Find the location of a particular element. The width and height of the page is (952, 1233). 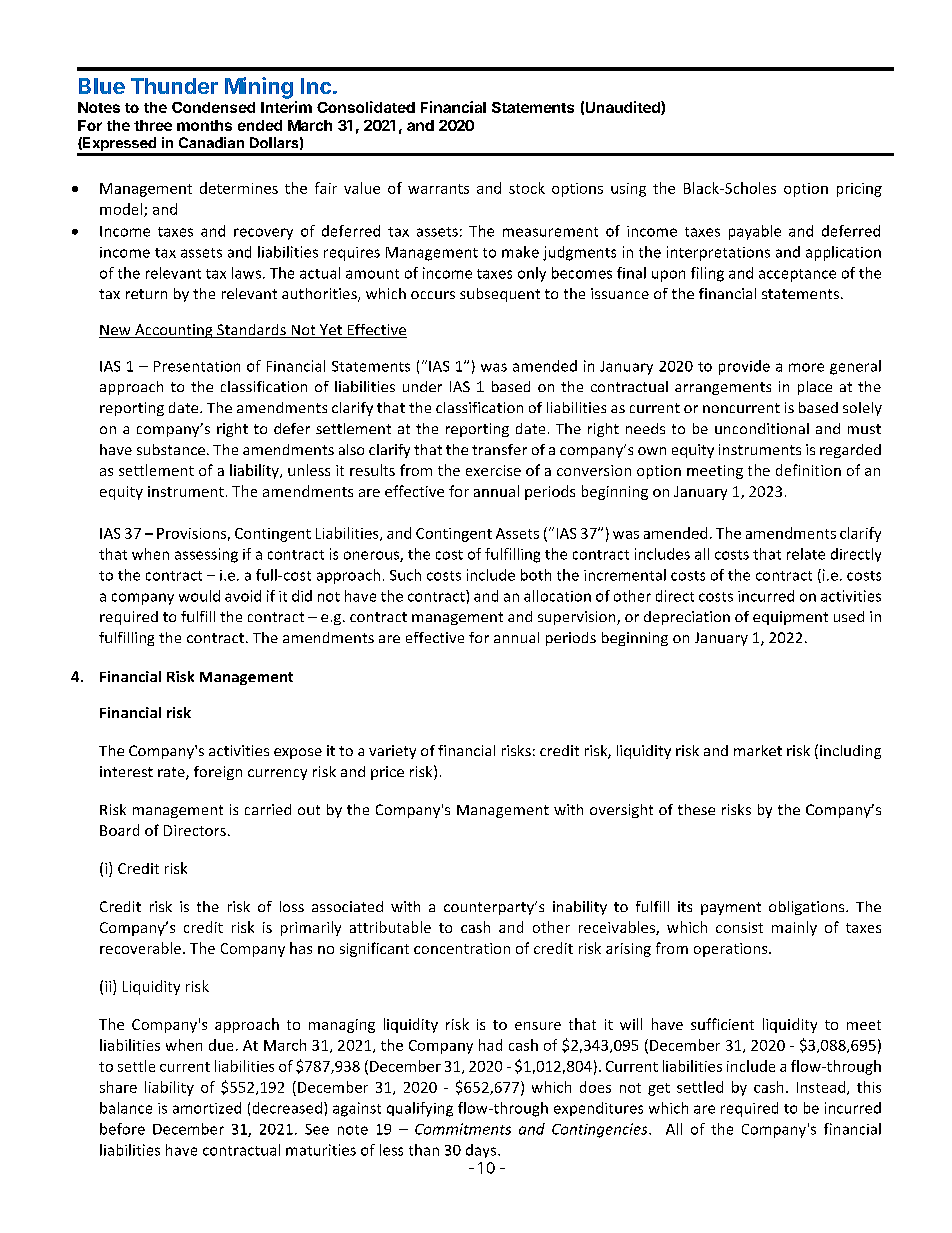

more is located at coordinates (806, 367).
